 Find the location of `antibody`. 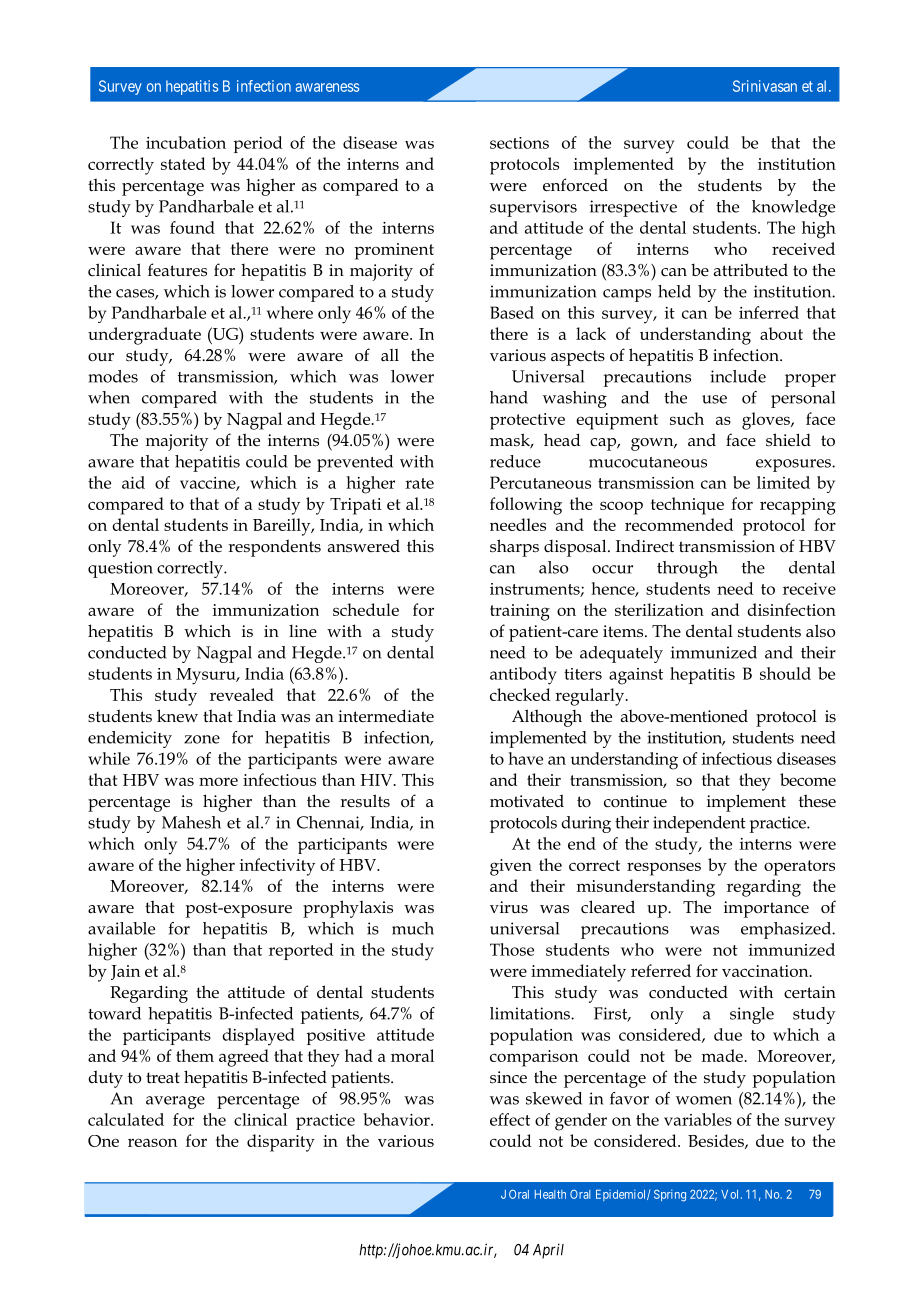

antibody is located at coordinates (523, 676).
